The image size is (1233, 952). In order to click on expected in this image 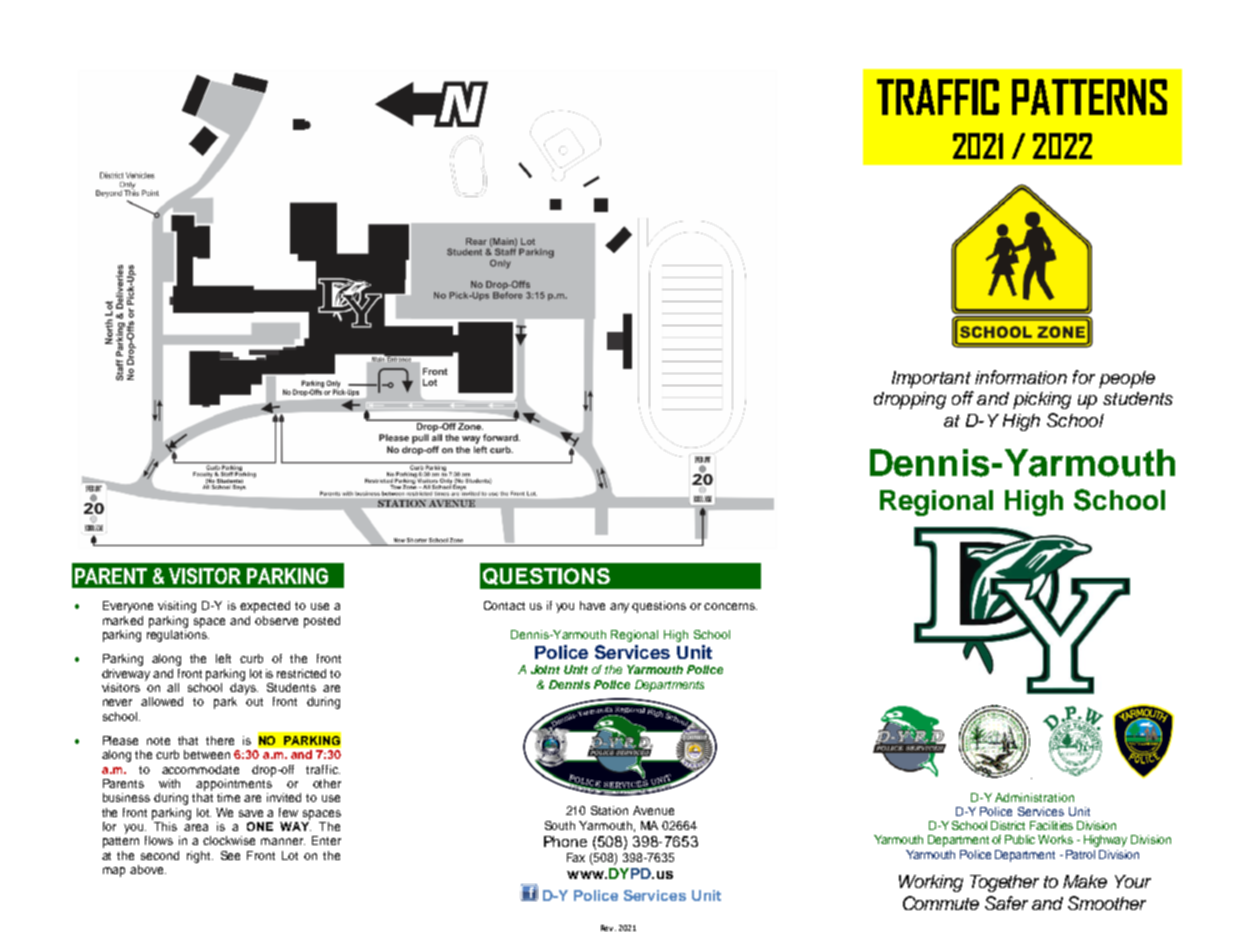, I will do `click(265, 607)`.
